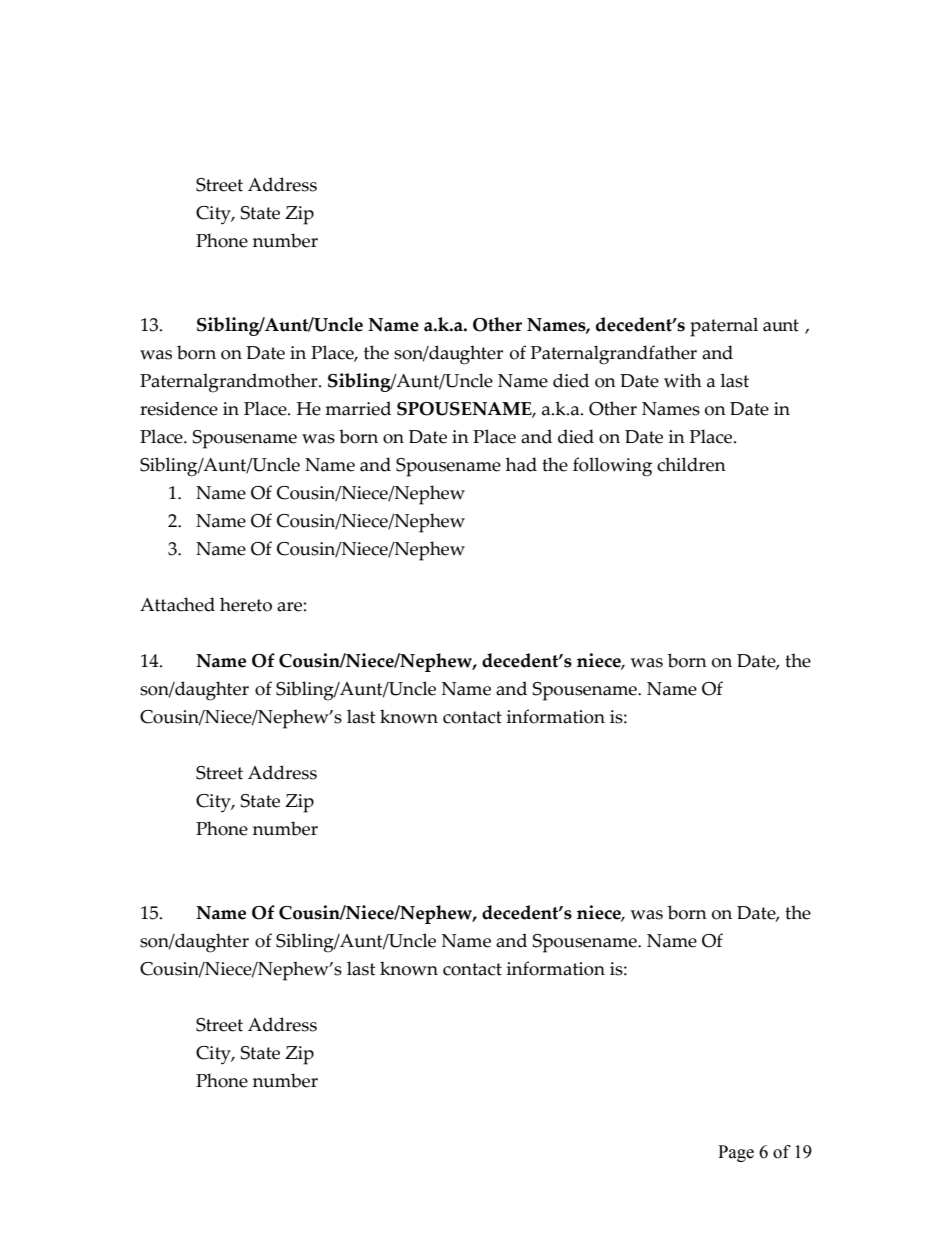  Describe the element at coordinates (358, 408) in the screenshot. I see `married` at that location.
